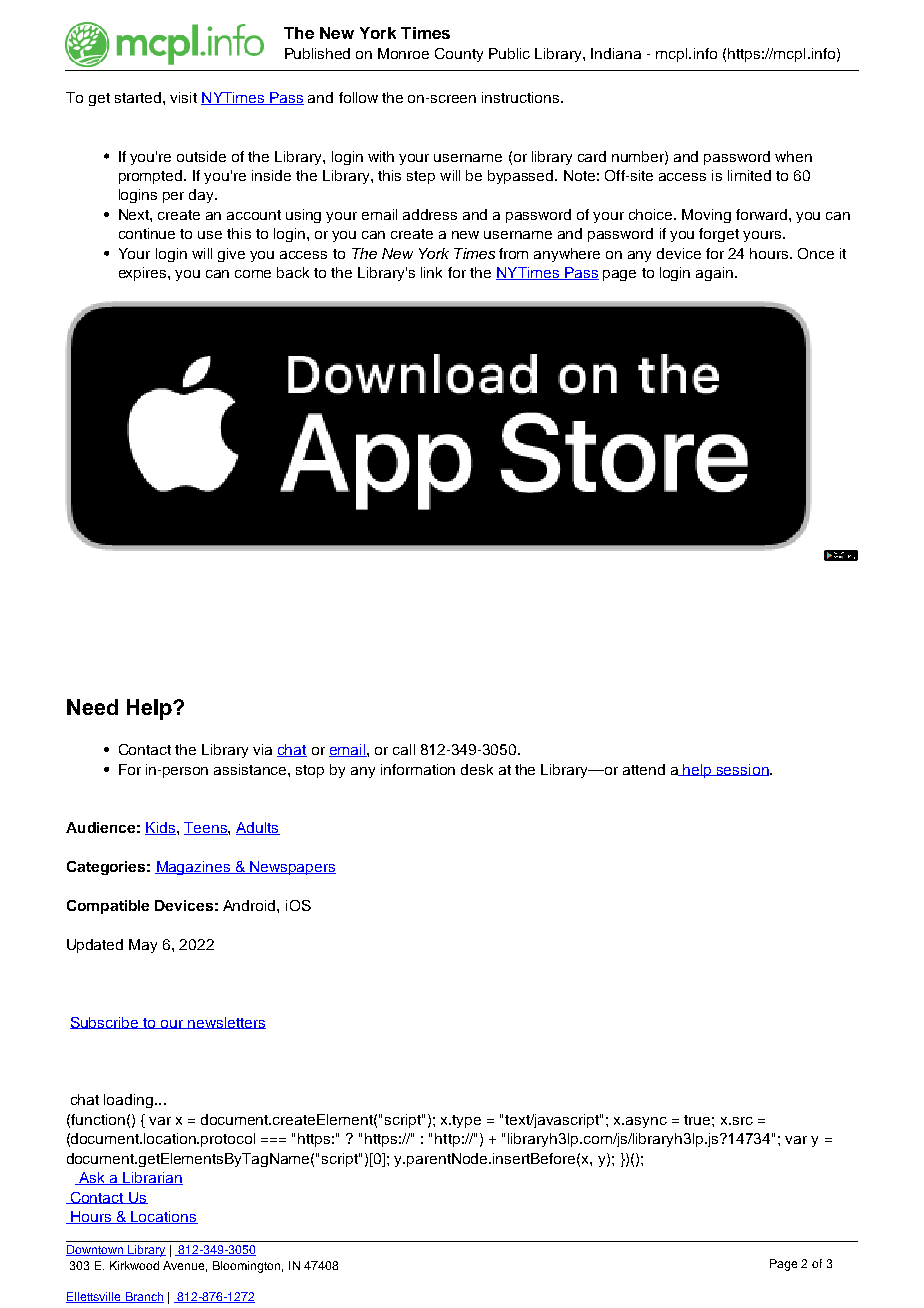 The image size is (924, 1308). I want to click on link, so click(431, 272).
